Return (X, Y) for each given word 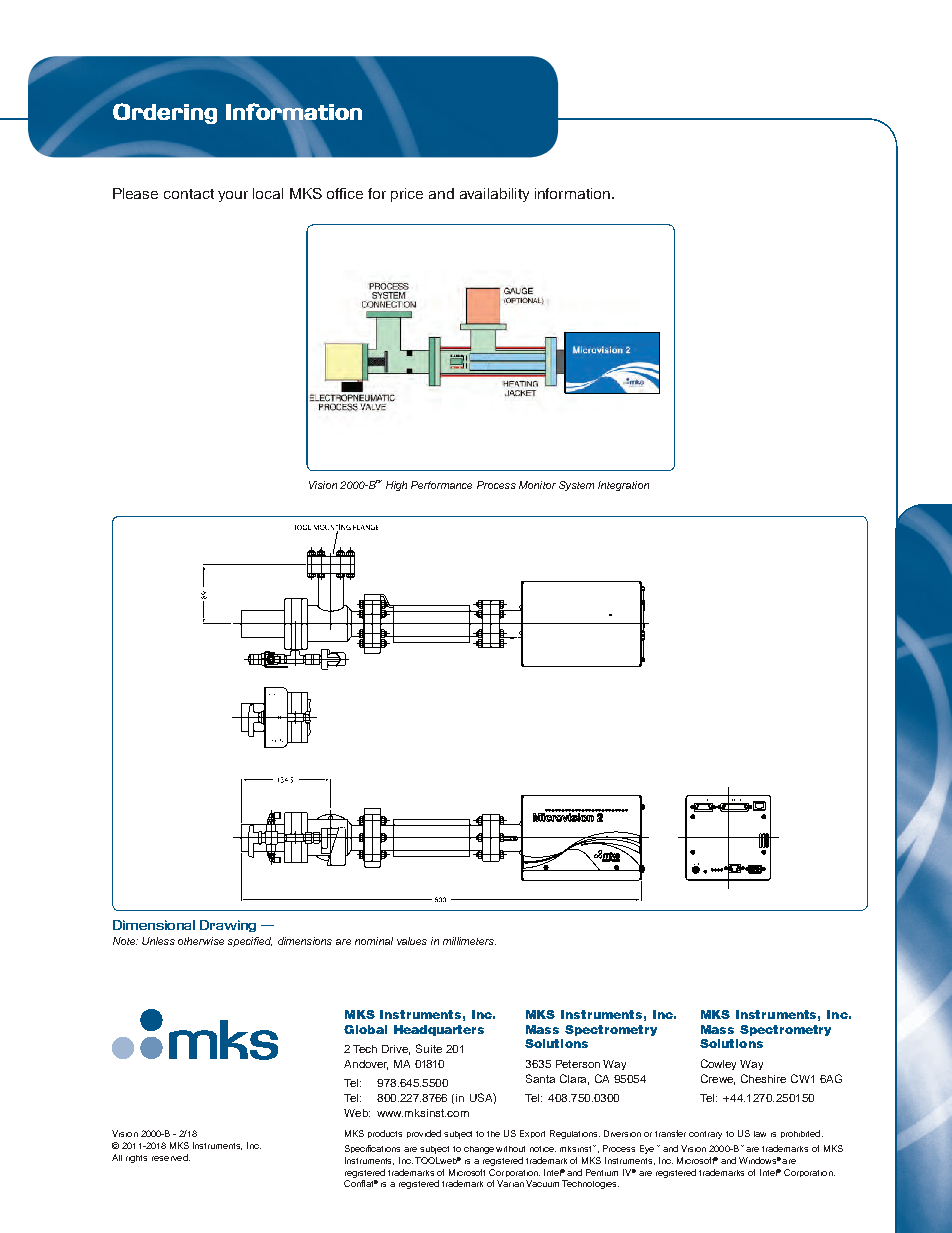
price (407, 195)
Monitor (537, 485)
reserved (171, 1157)
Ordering (165, 113)
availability (494, 195)
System (576, 486)
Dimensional (154, 925)
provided (424, 1134)
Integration (623, 486)
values (412, 941)
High (396, 486)
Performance (441, 485)
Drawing (228, 926)
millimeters (469, 941)
